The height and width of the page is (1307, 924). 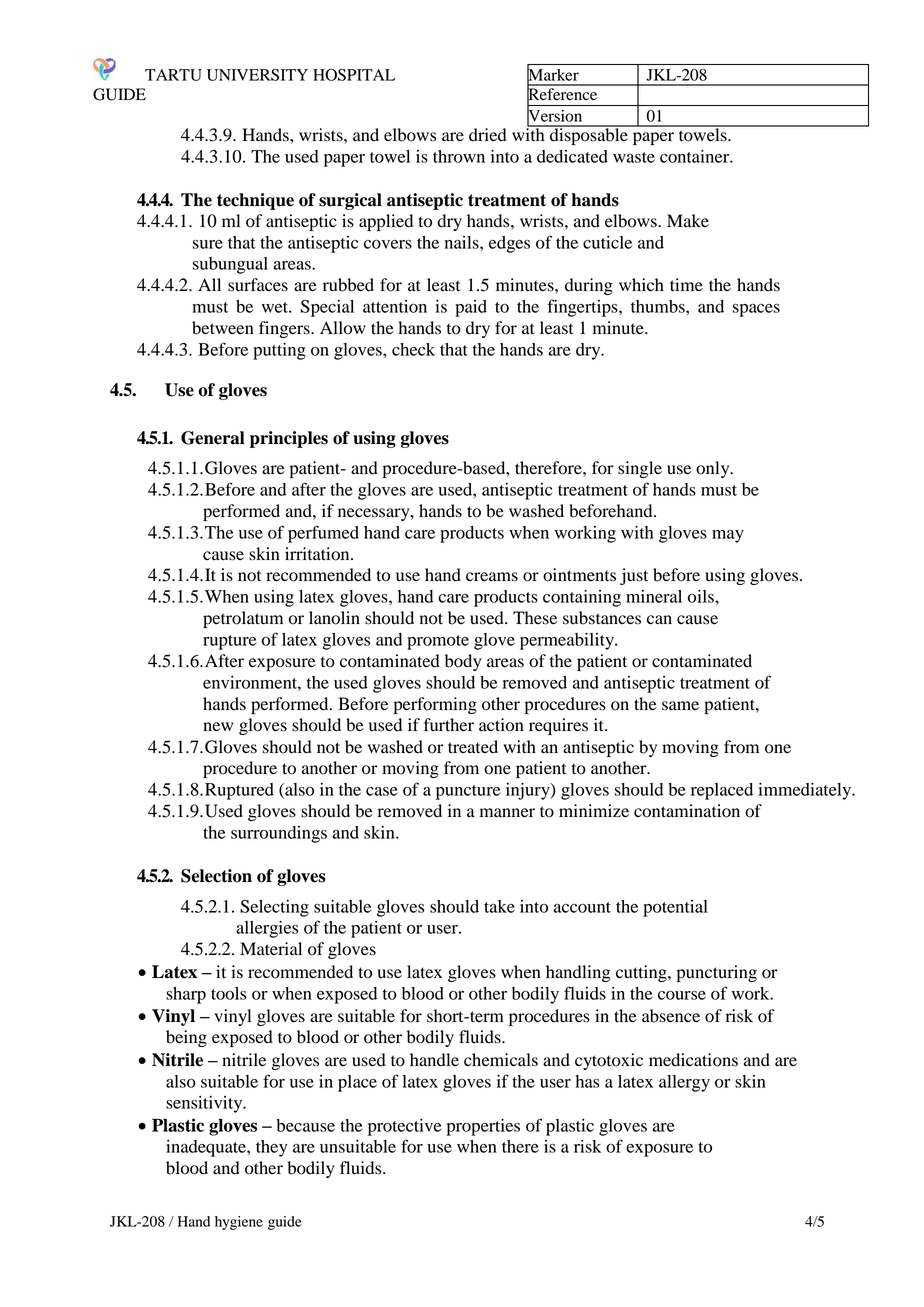 What do you see at coordinates (687, 811) in the page?
I see `contamination` at bounding box center [687, 811].
